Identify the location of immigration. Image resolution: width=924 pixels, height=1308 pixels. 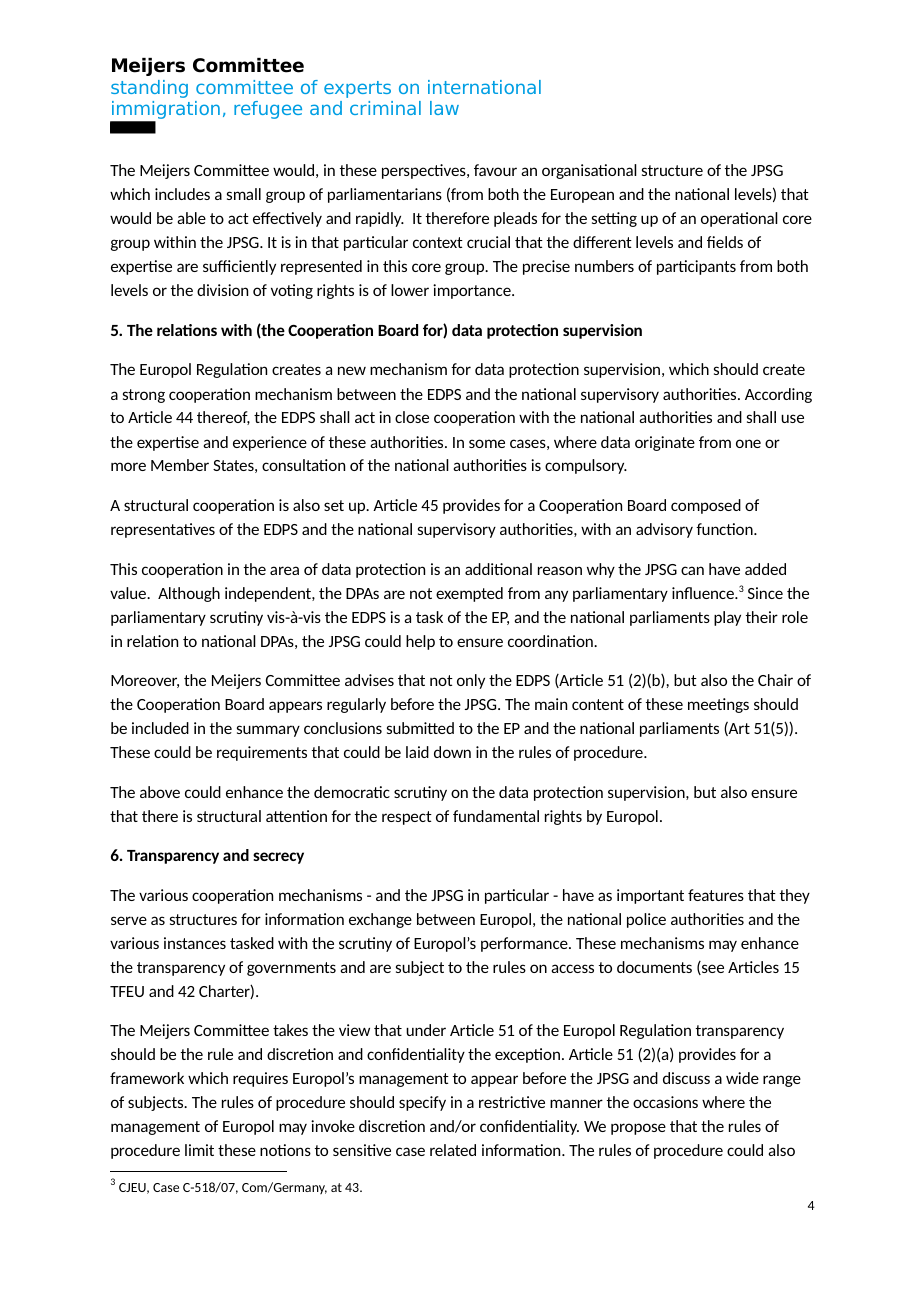
(165, 111).
